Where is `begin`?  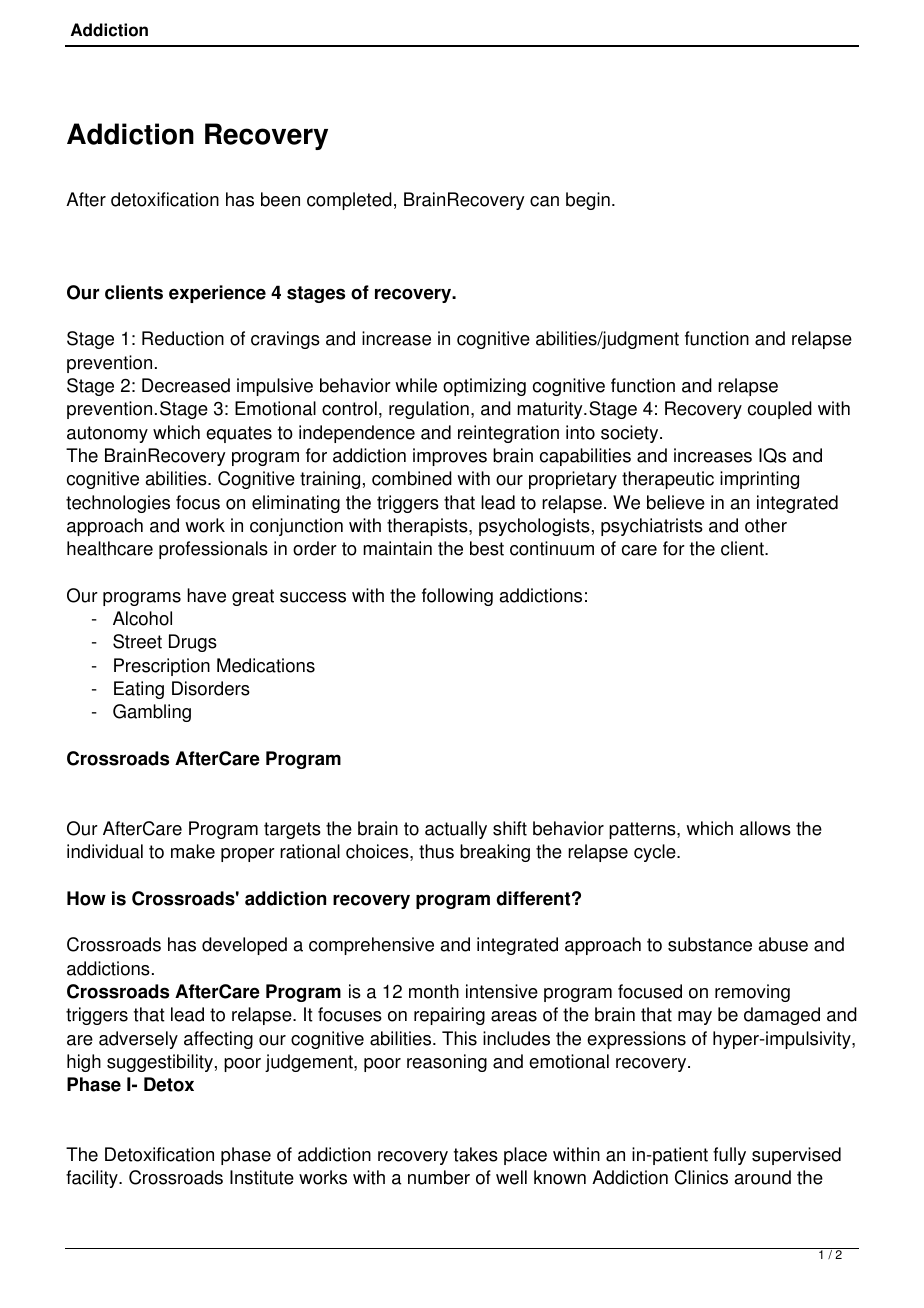
begin is located at coordinates (588, 201).
